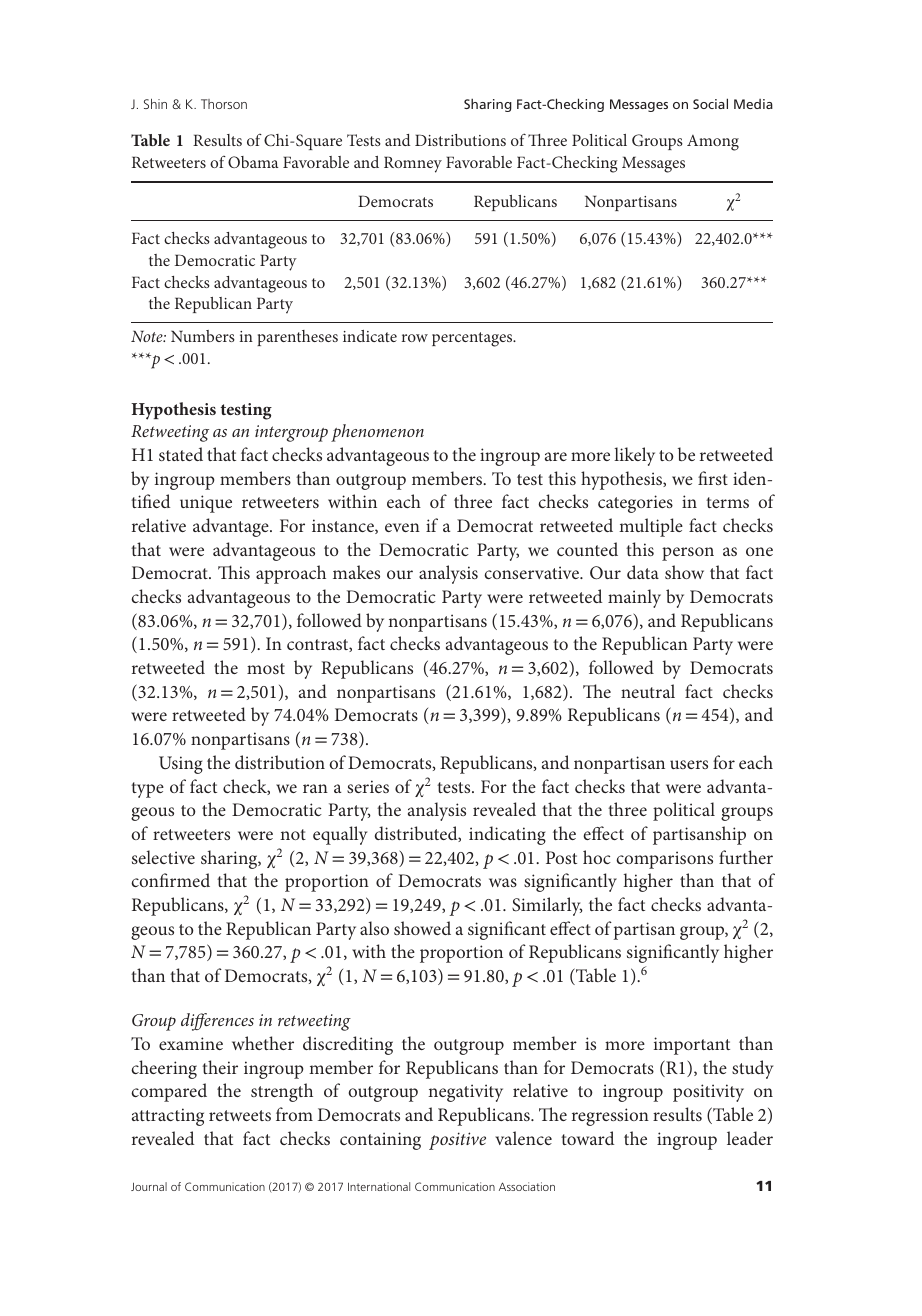 This screenshot has height=1316, width=922. What do you see at coordinates (457, 1141) in the screenshot?
I see `positive` at bounding box center [457, 1141].
